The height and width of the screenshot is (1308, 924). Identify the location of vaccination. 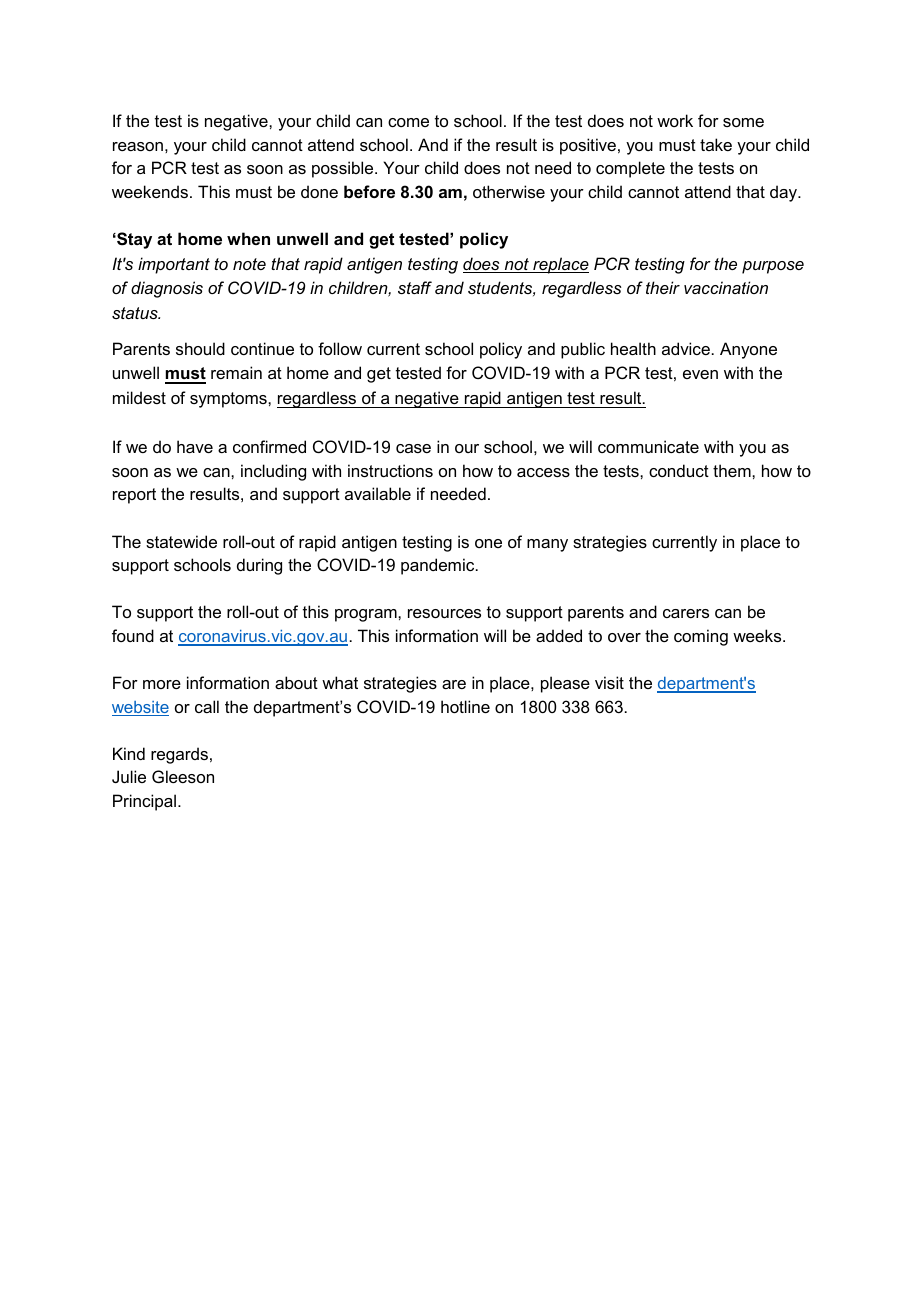
(726, 287).
